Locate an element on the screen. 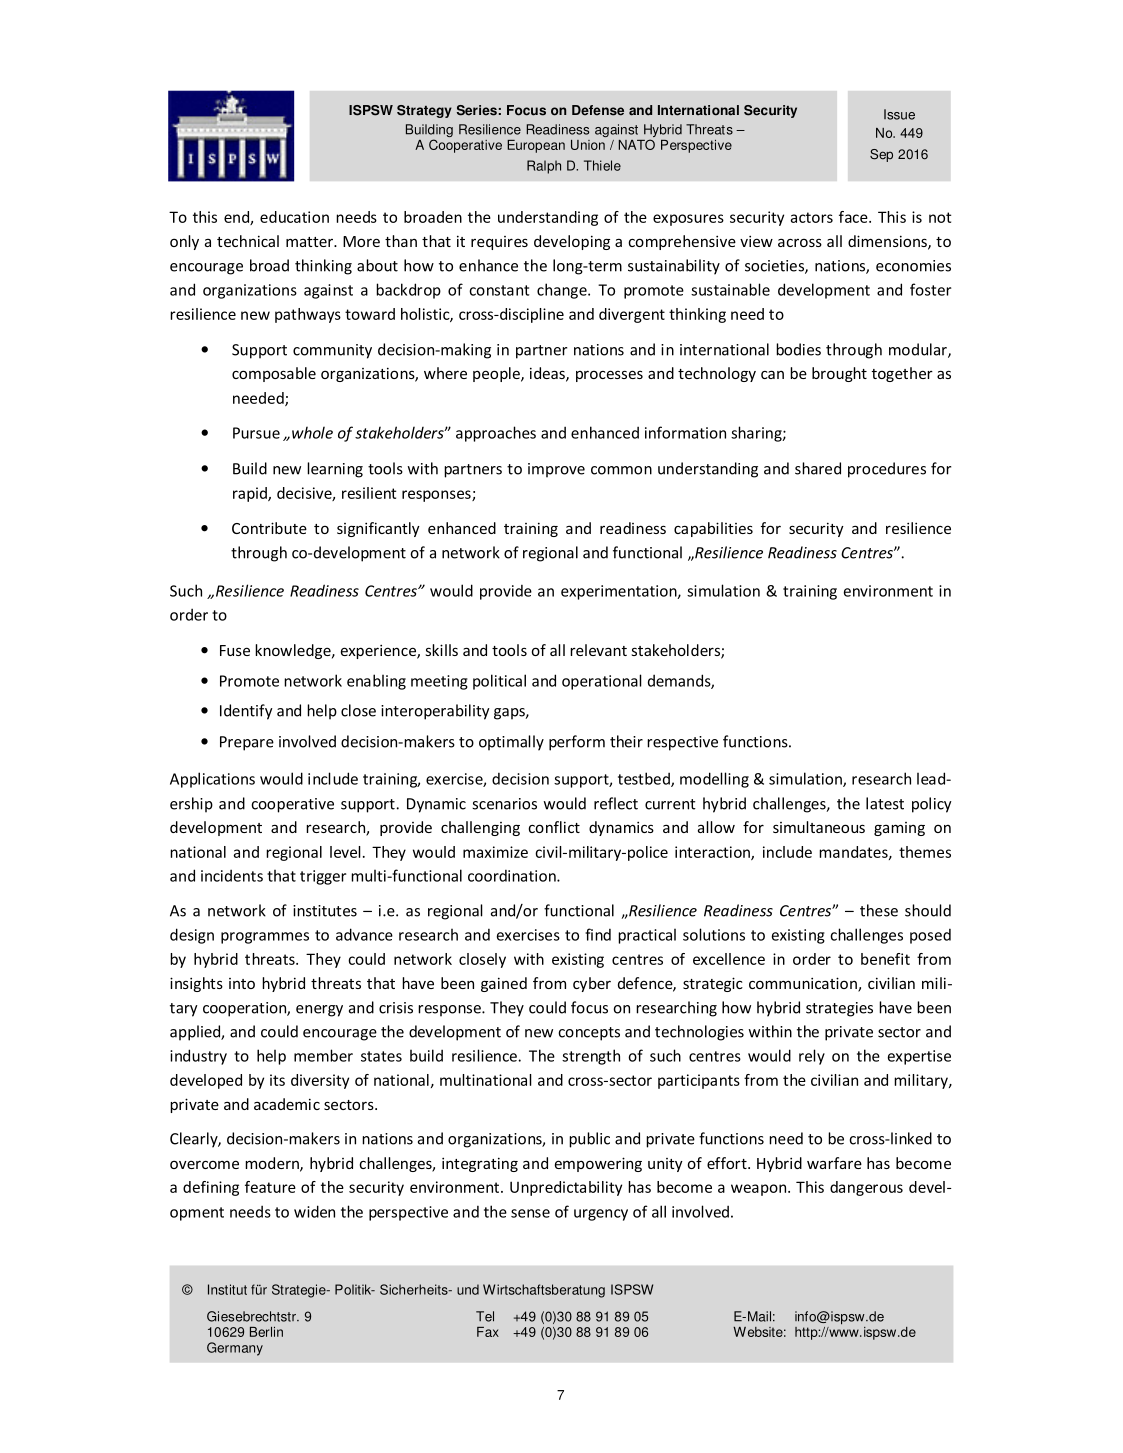 The width and height of the screenshot is (1123, 1453). perform is located at coordinates (577, 743).
